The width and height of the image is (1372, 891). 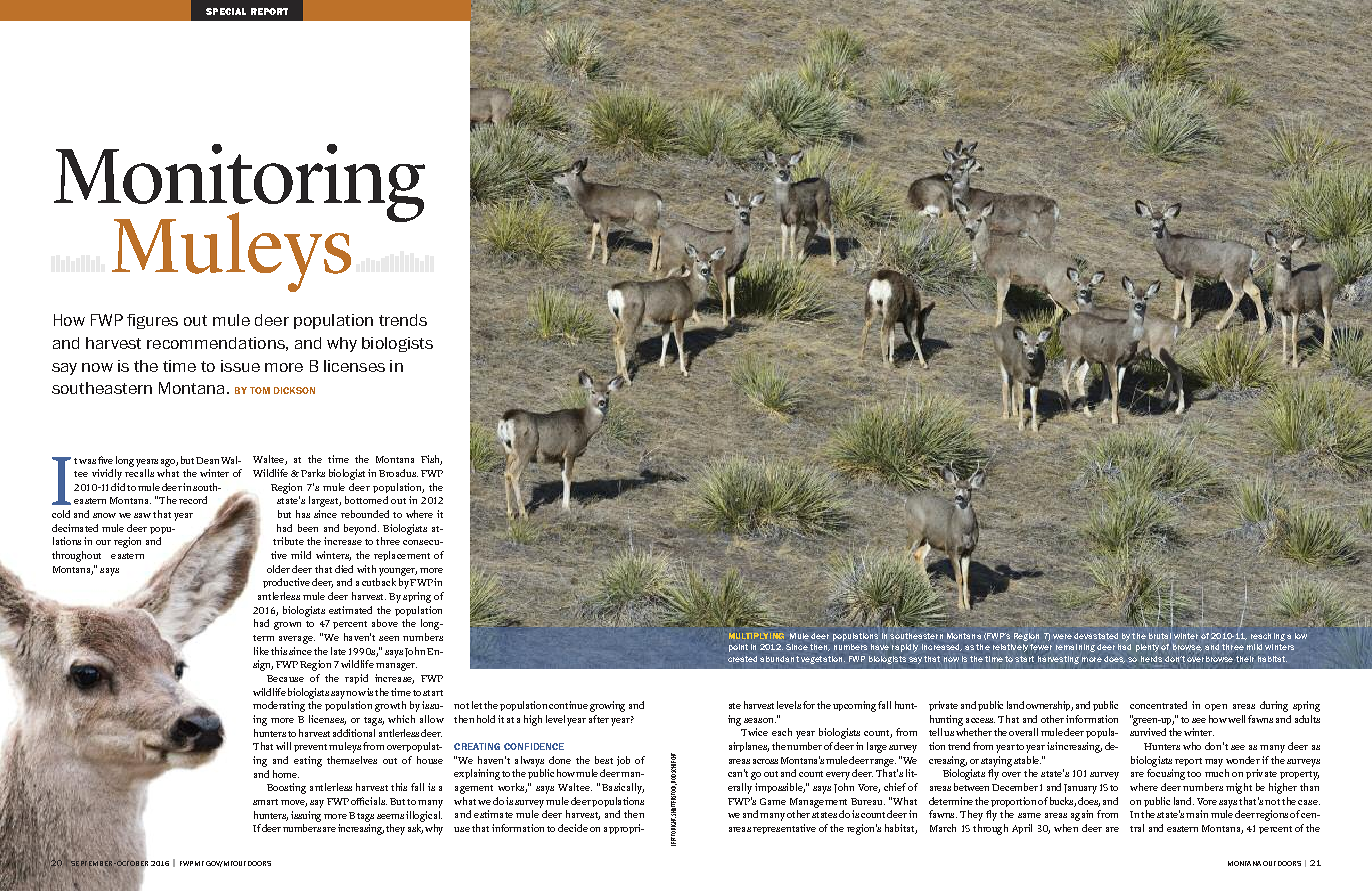 What do you see at coordinates (265, 802) in the image?
I see `smart` at bounding box center [265, 802].
